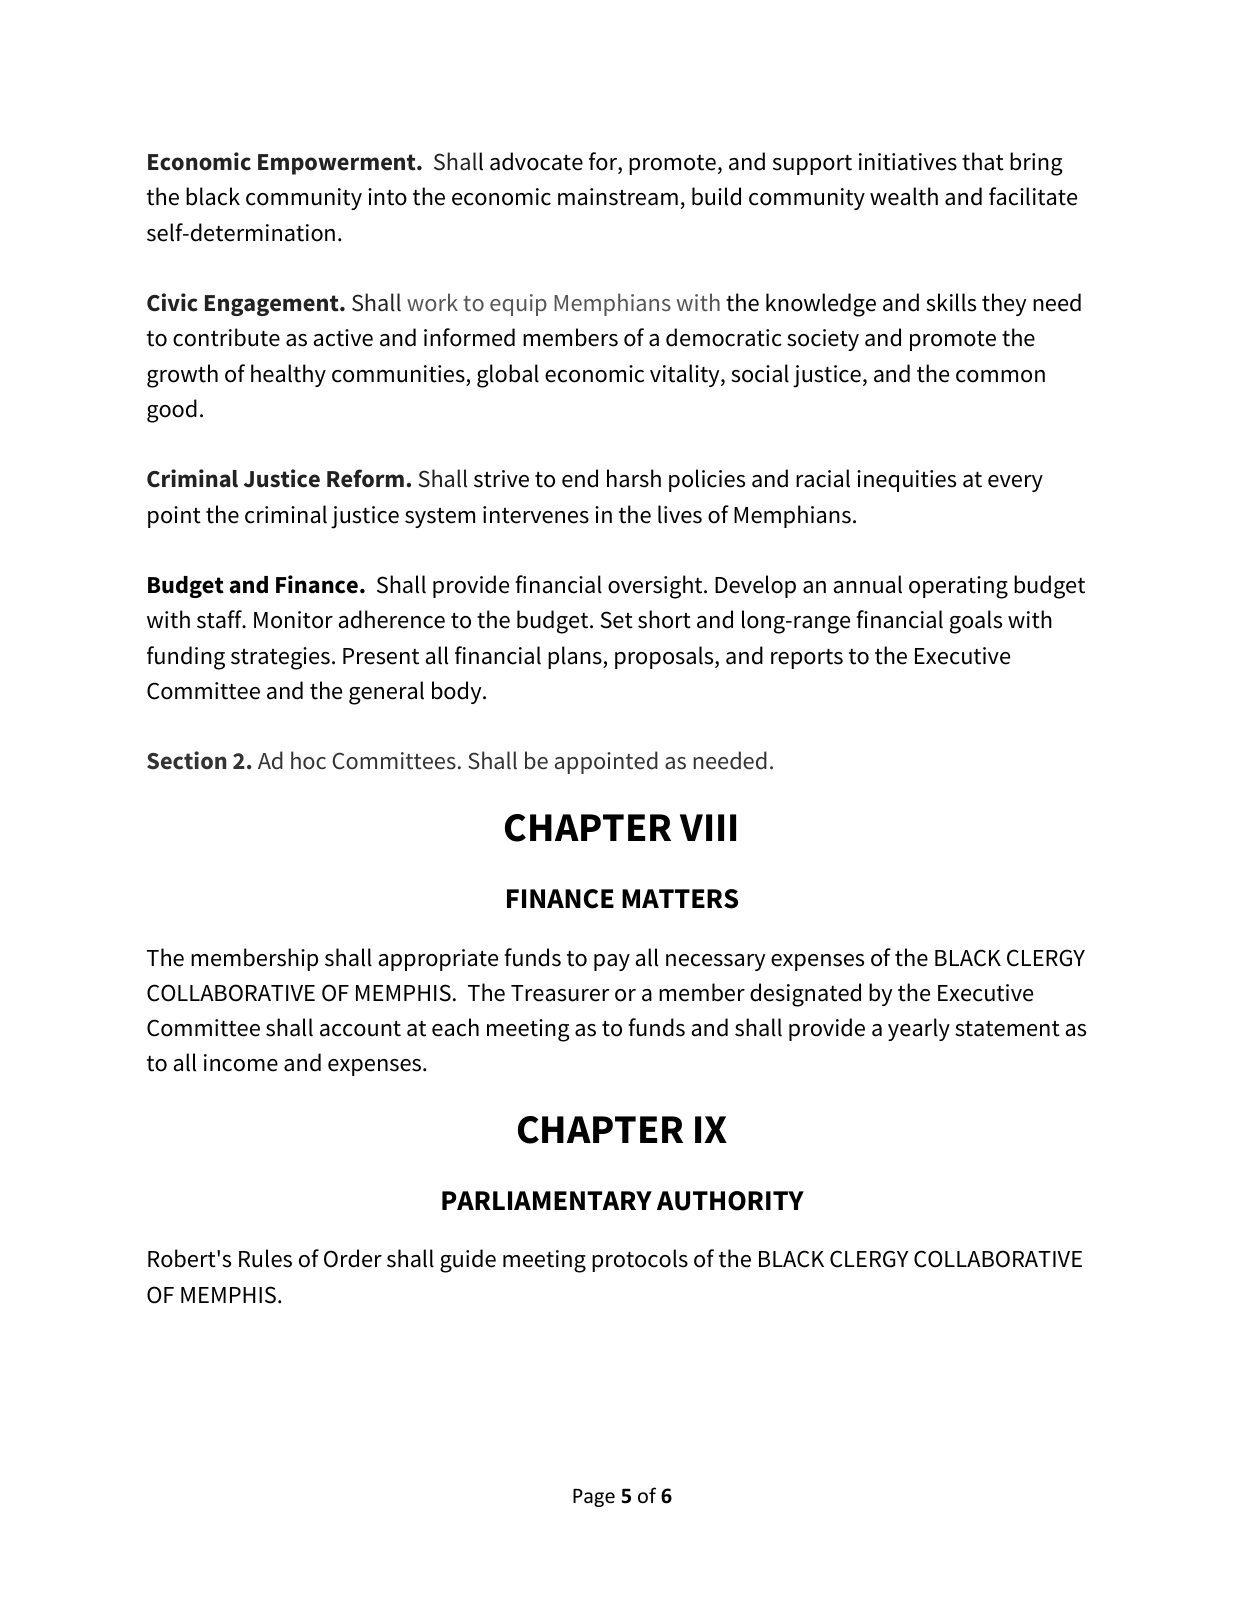  What do you see at coordinates (560, 993) in the document?
I see `Treasurer` at bounding box center [560, 993].
